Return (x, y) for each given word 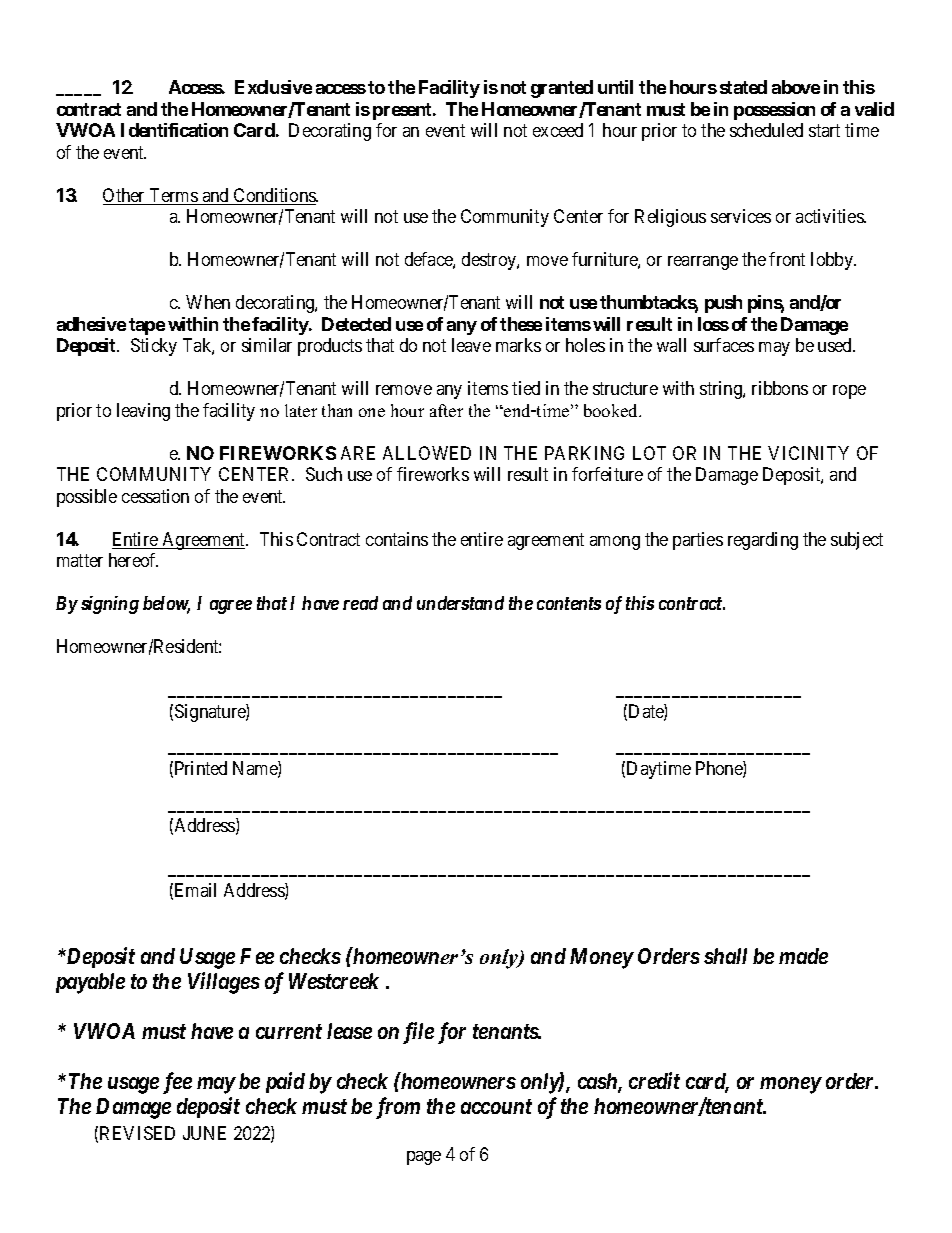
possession (774, 111)
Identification (174, 130)
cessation (155, 496)
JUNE (204, 1133)
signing (110, 605)
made (803, 956)
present (403, 111)
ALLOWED (427, 453)
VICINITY (808, 453)
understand (460, 603)
